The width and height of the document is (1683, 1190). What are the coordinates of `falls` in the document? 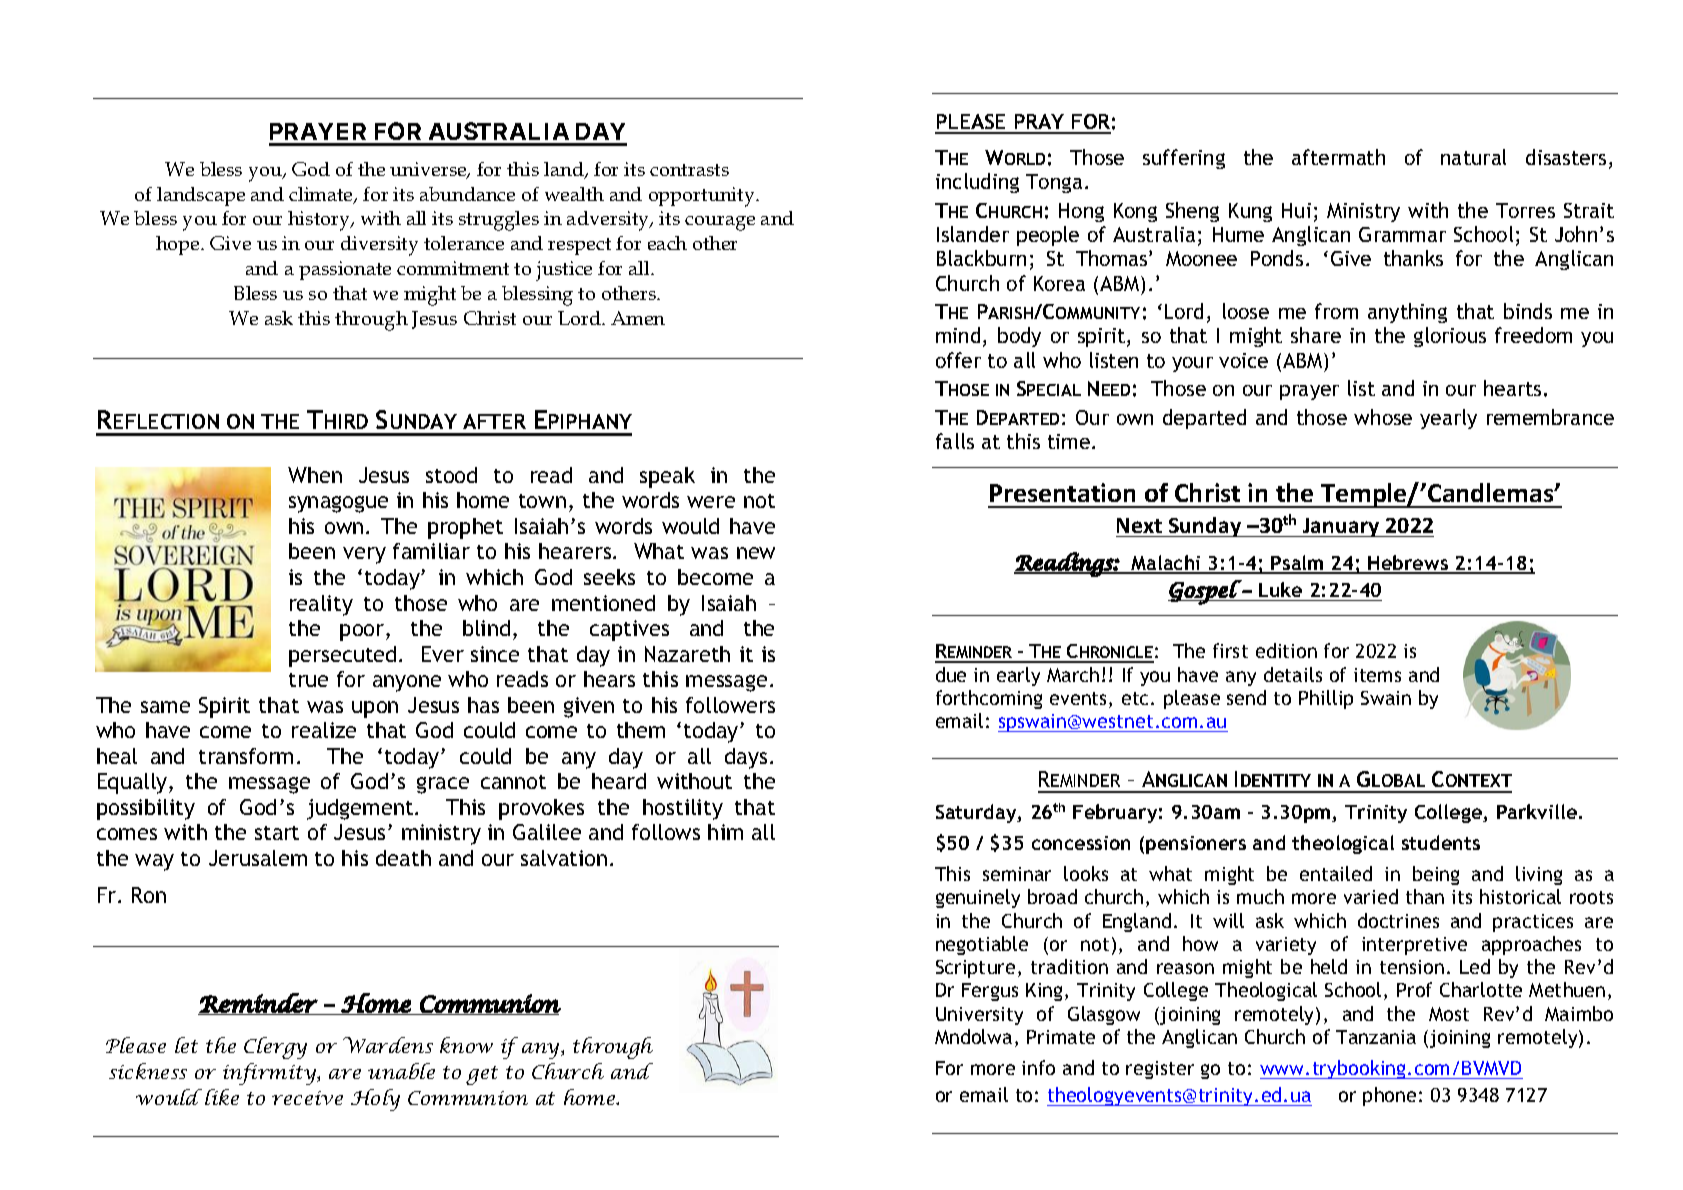 It's located at (955, 441).
